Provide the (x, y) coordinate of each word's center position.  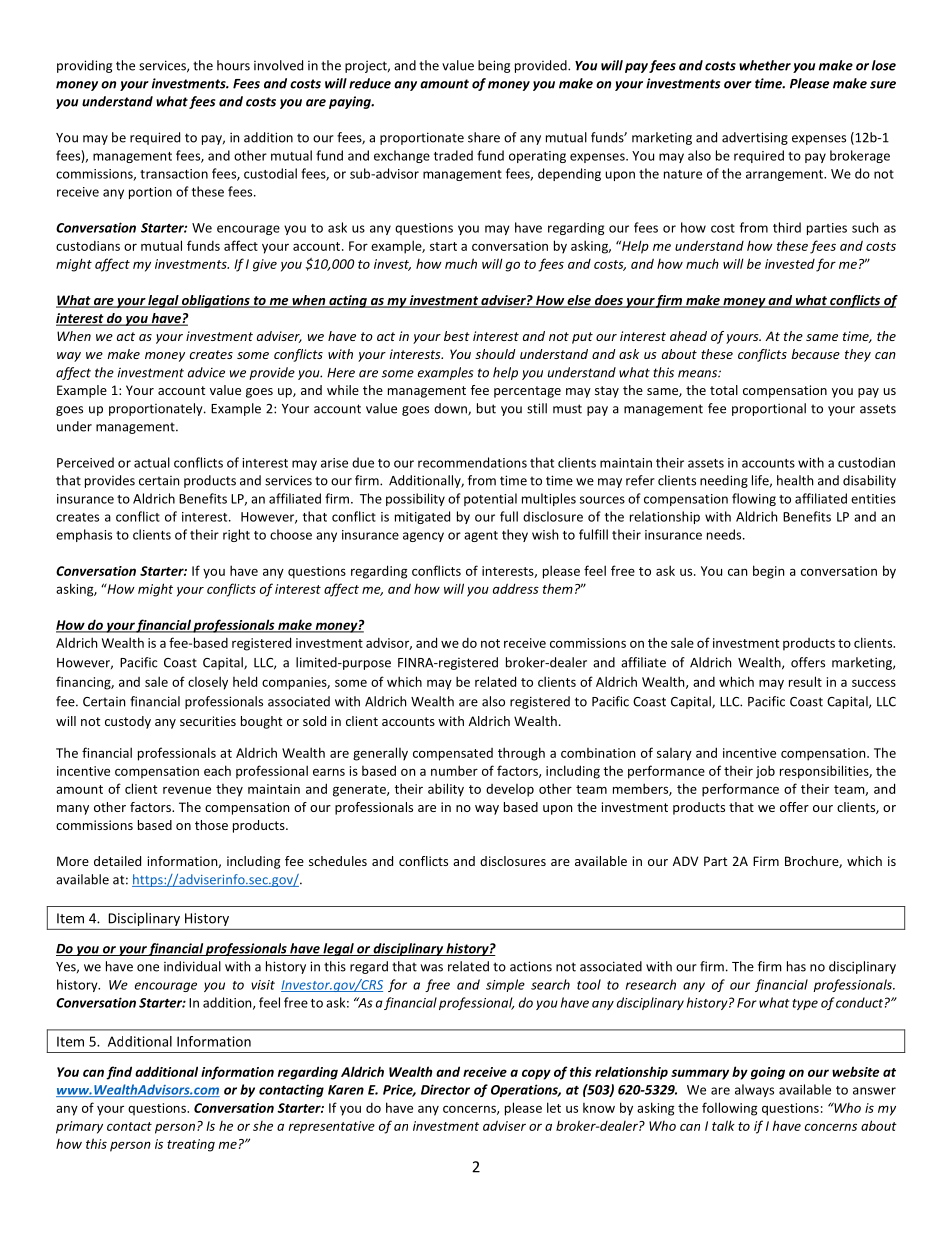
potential (490, 499)
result (805, 681)
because (815, 354)
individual (192, 966)
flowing (754, 499)
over (738, 85)
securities (208, 721)
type (805, 1004)
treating (191, 1145)
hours (233, 65)
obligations (216, 301)
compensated (453, 754)
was (431, 968)
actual (152, 462)
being (494, 66)
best (457, 336)
